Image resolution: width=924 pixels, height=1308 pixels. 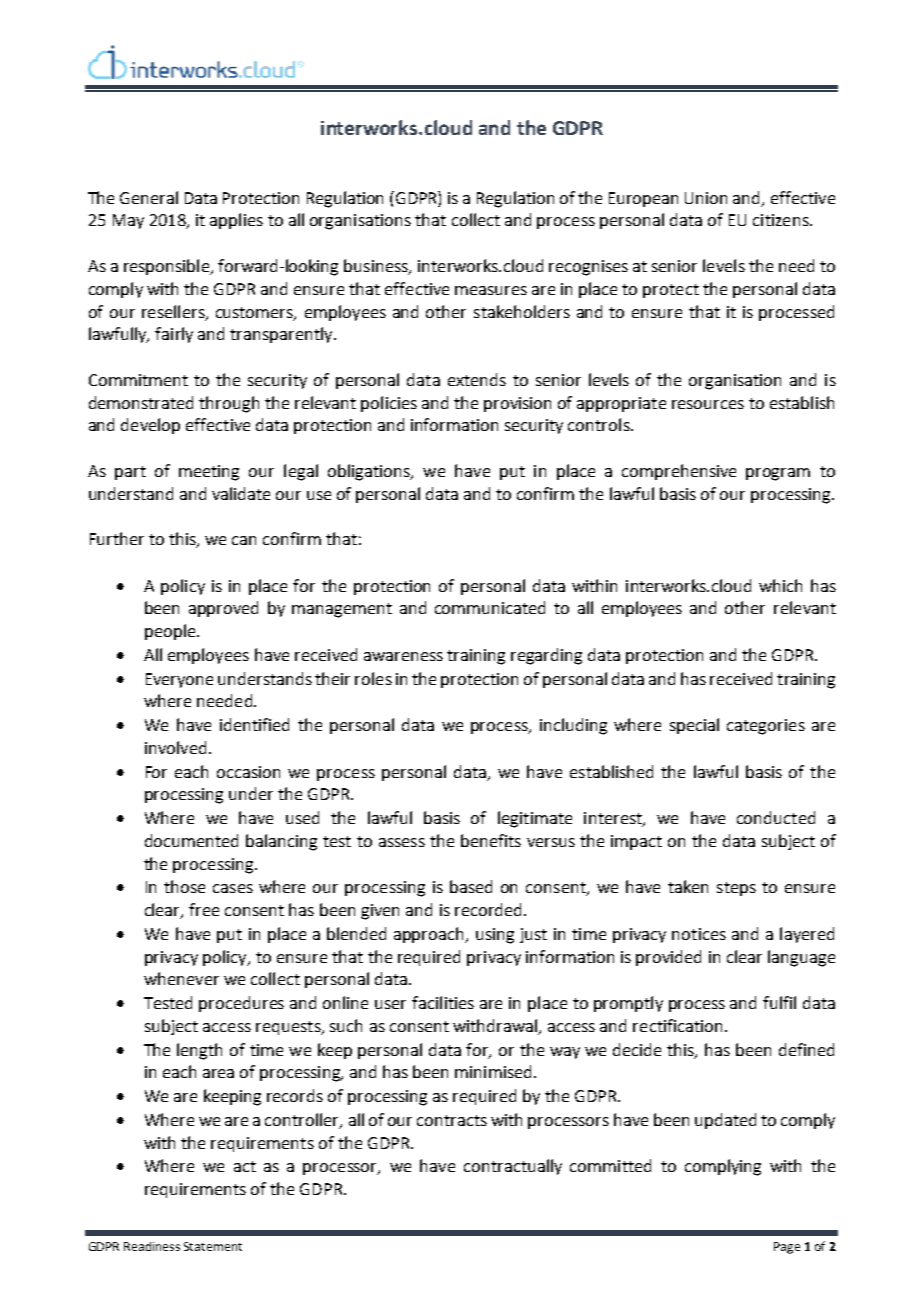 What do you see at coordinates (370, 472) in the screenshot?
I see `obligations` at bounding box center [370, 472].
